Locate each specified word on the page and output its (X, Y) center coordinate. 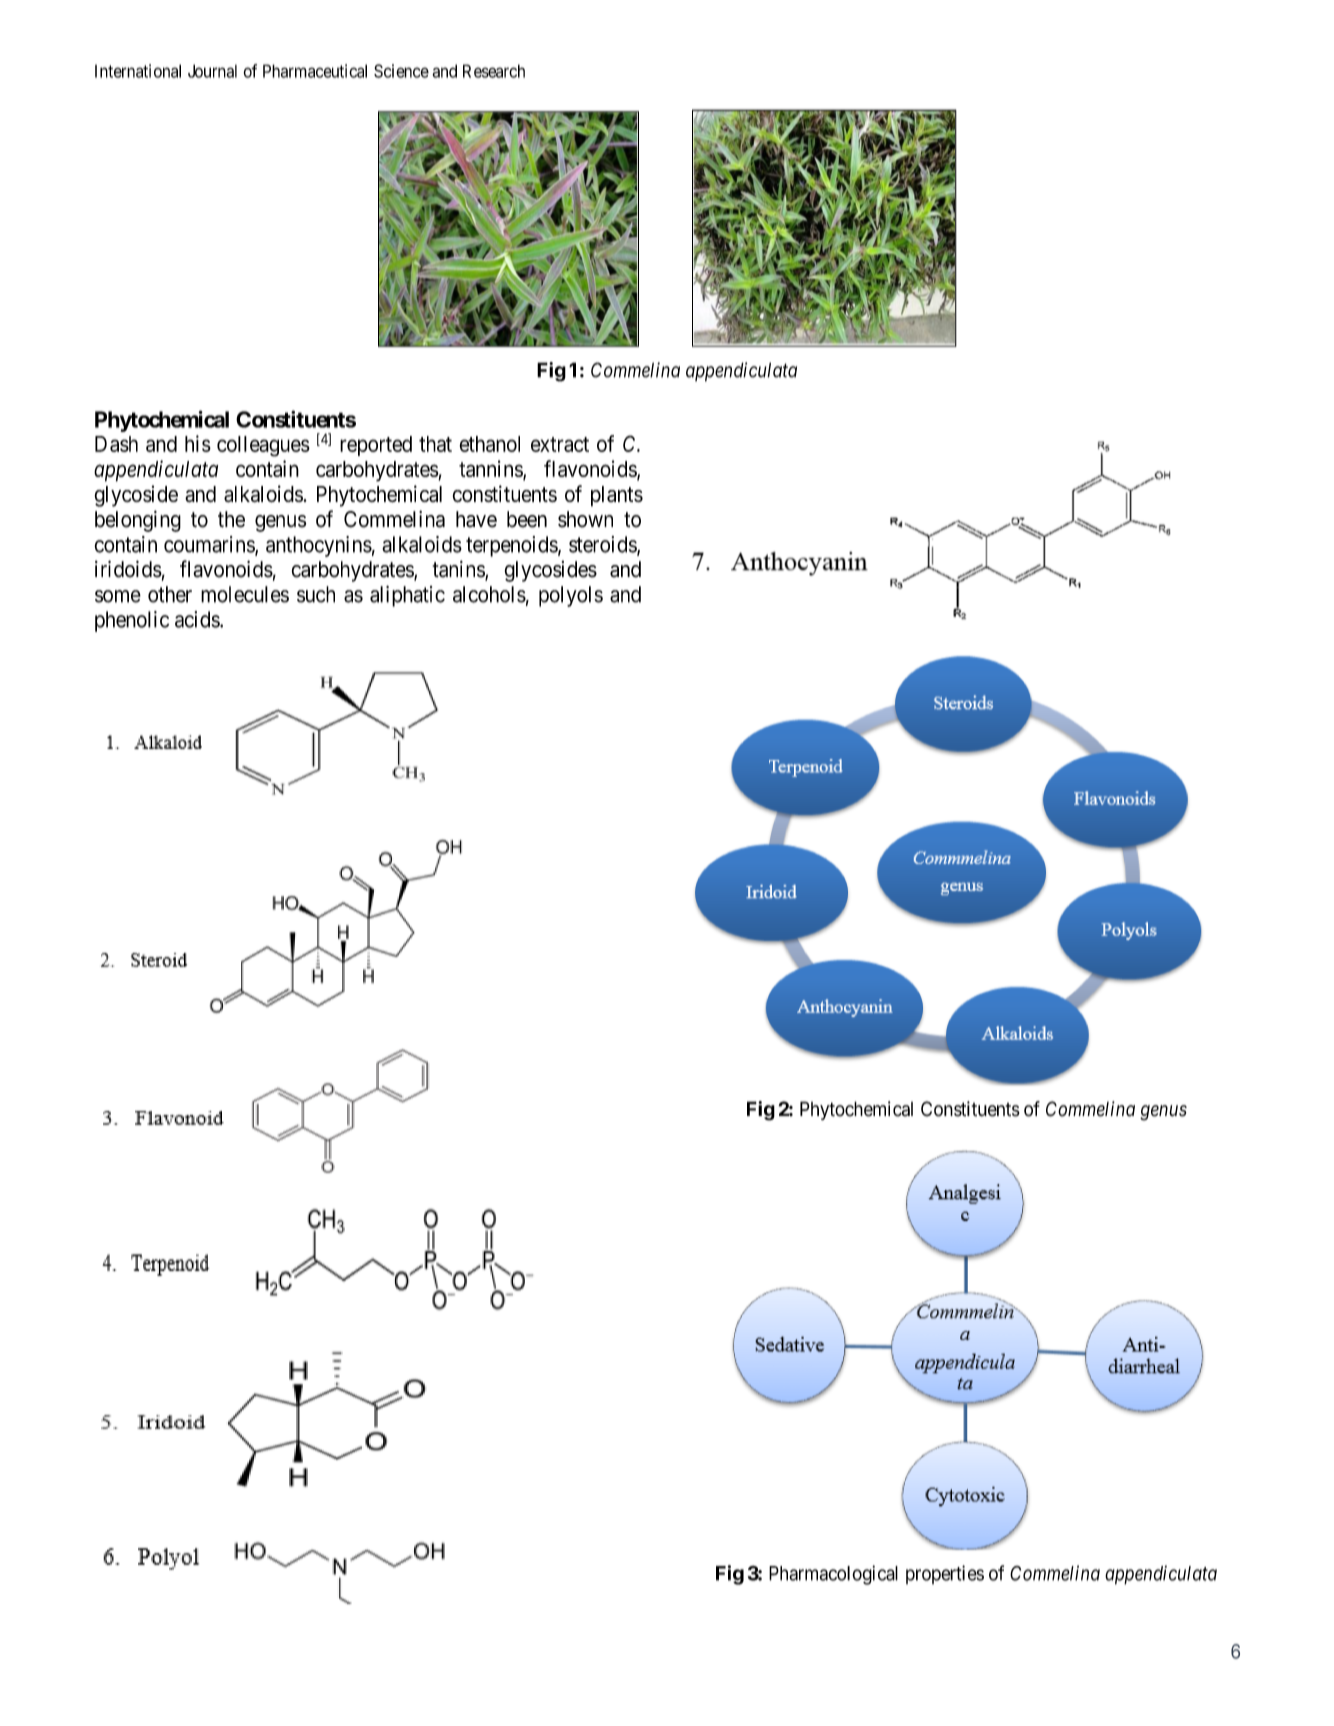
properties (945, 1574)
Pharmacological (833, 1575)
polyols (571, 596)
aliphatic (407, 596)
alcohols (489, 594)
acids (198, 619)
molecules (245, 594)
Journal (212, 71)
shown (585, 519)
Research (494, 71)
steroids (603, 545)
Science (401, 71)
